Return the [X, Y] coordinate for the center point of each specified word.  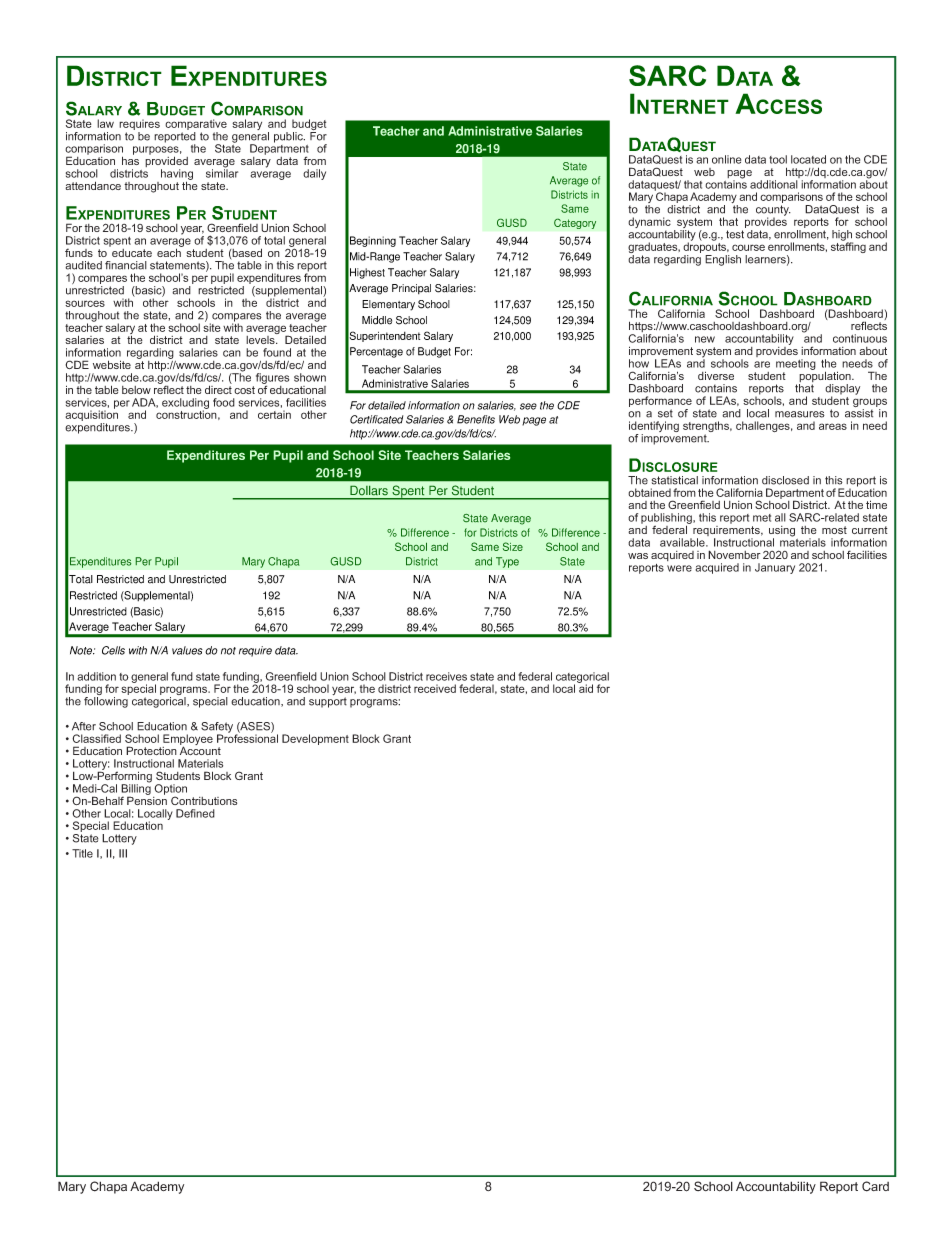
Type [507, 562]
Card [875, 1186]
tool [778, 159]
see [528, 406]
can [232, 353]
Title [82, 853]
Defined [195, 813]
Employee [187, 741]
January [775, 568]
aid [585, 687]
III [123, 853]
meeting [796, 364]
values [187, 650]
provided [166, 163]
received [435, 688]
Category [575, 223]
